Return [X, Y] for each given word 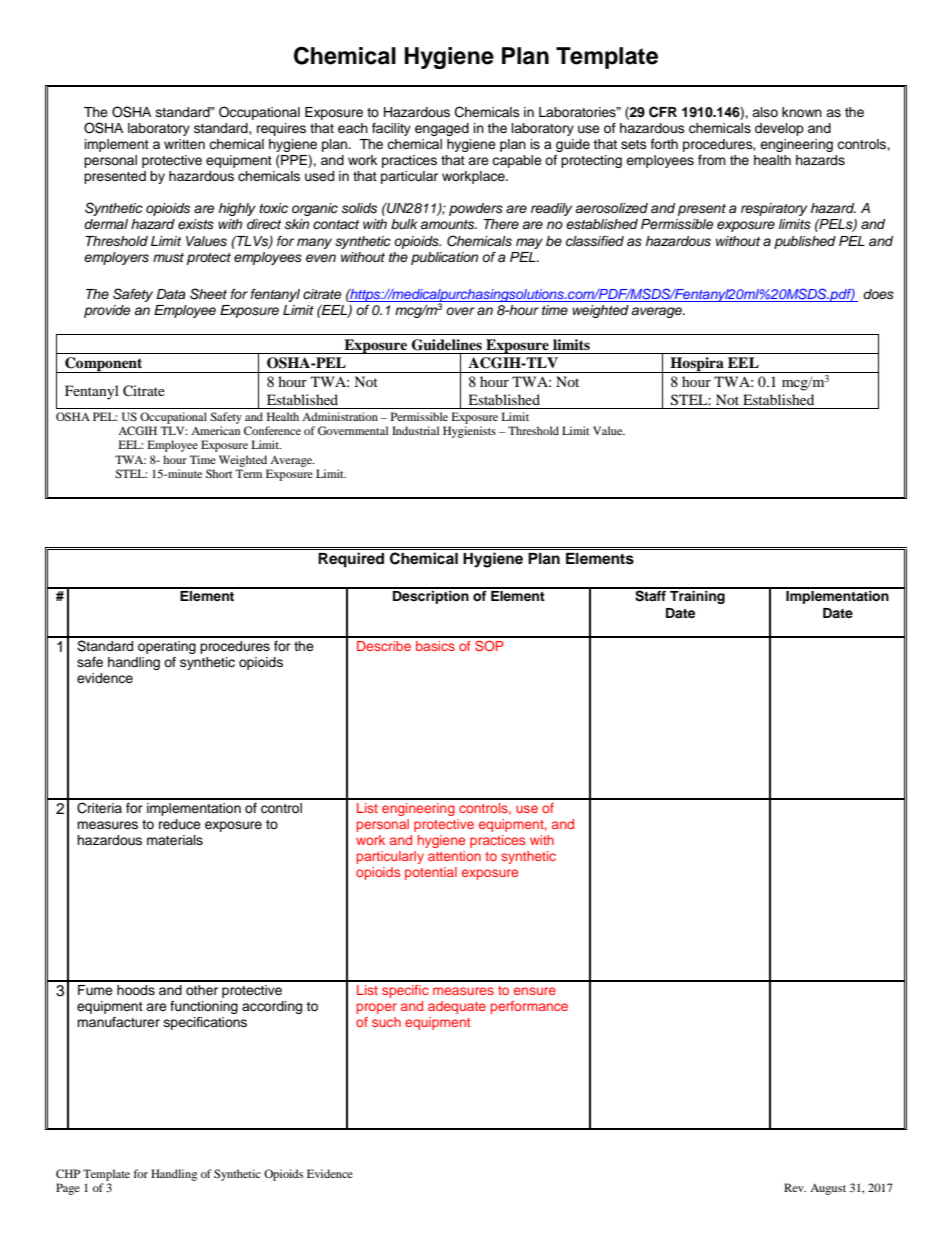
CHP [68, 1173]
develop [779, 129]
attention [454, 856]
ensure [535, 991]
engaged [442, 129]
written [184, 144]
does [878, 294]
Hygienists [469, 432]
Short [219, 473]
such [386, 1022]
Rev [795, 1187]
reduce [180, 824]
